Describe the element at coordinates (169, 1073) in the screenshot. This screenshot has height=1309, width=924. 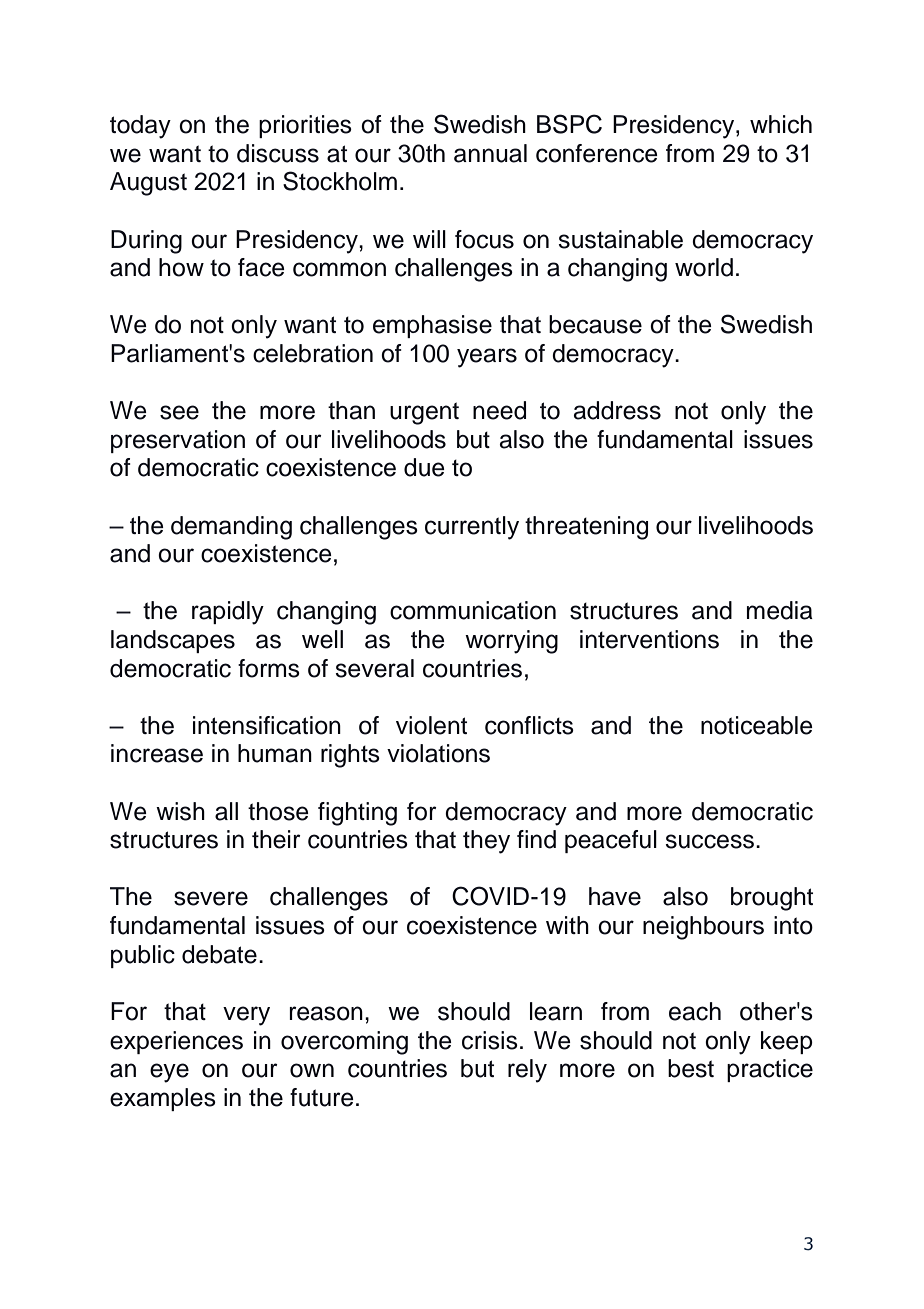
I see `eye` at that location.
